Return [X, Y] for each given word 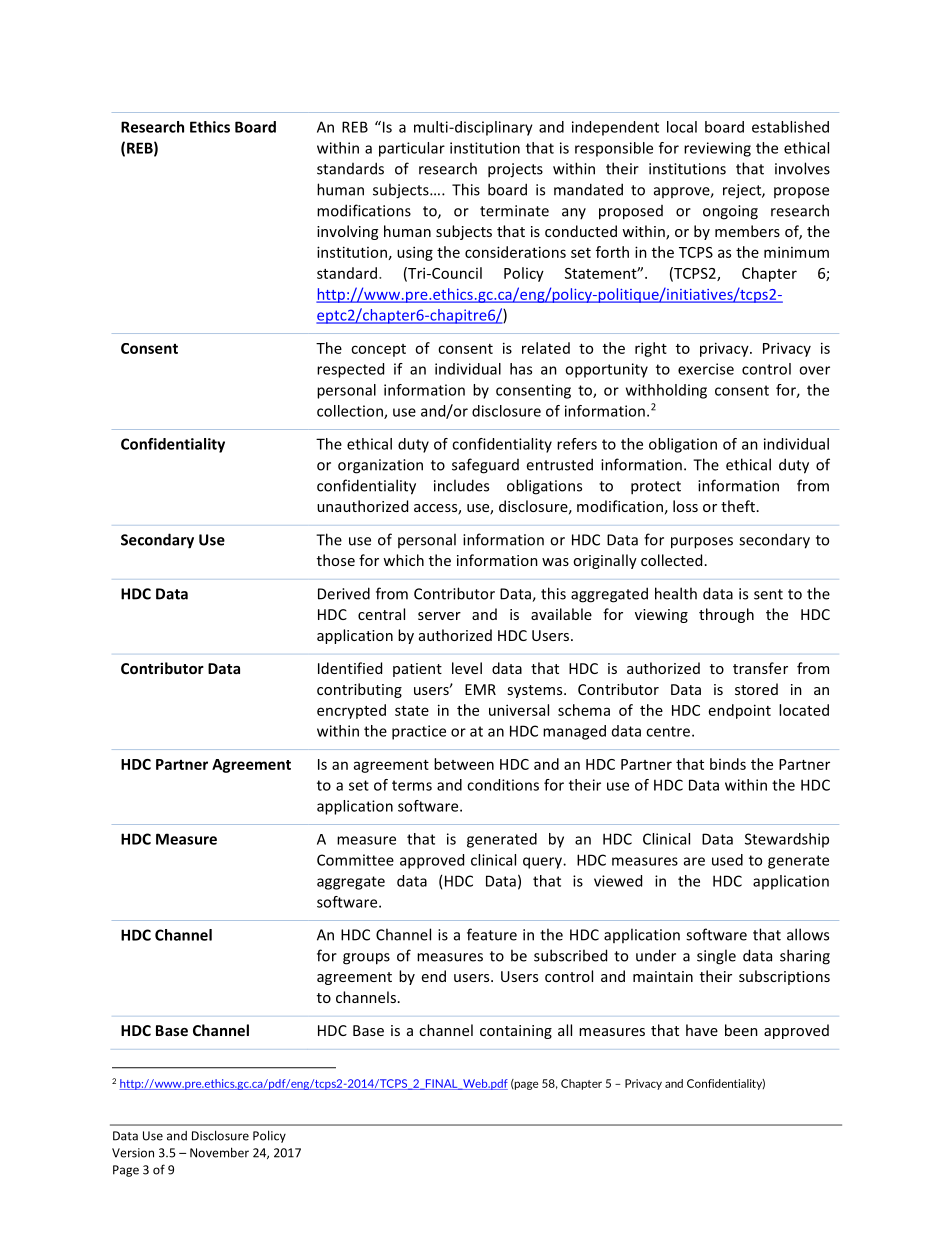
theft [738, 506]
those [336, 560]
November [219, 1152]
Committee [355, 860]
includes [461, 485]
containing [516, 1032]
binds [728, 764]
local [682, 127]
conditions [503, 785]
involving [347, 232]
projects [515, 170]
